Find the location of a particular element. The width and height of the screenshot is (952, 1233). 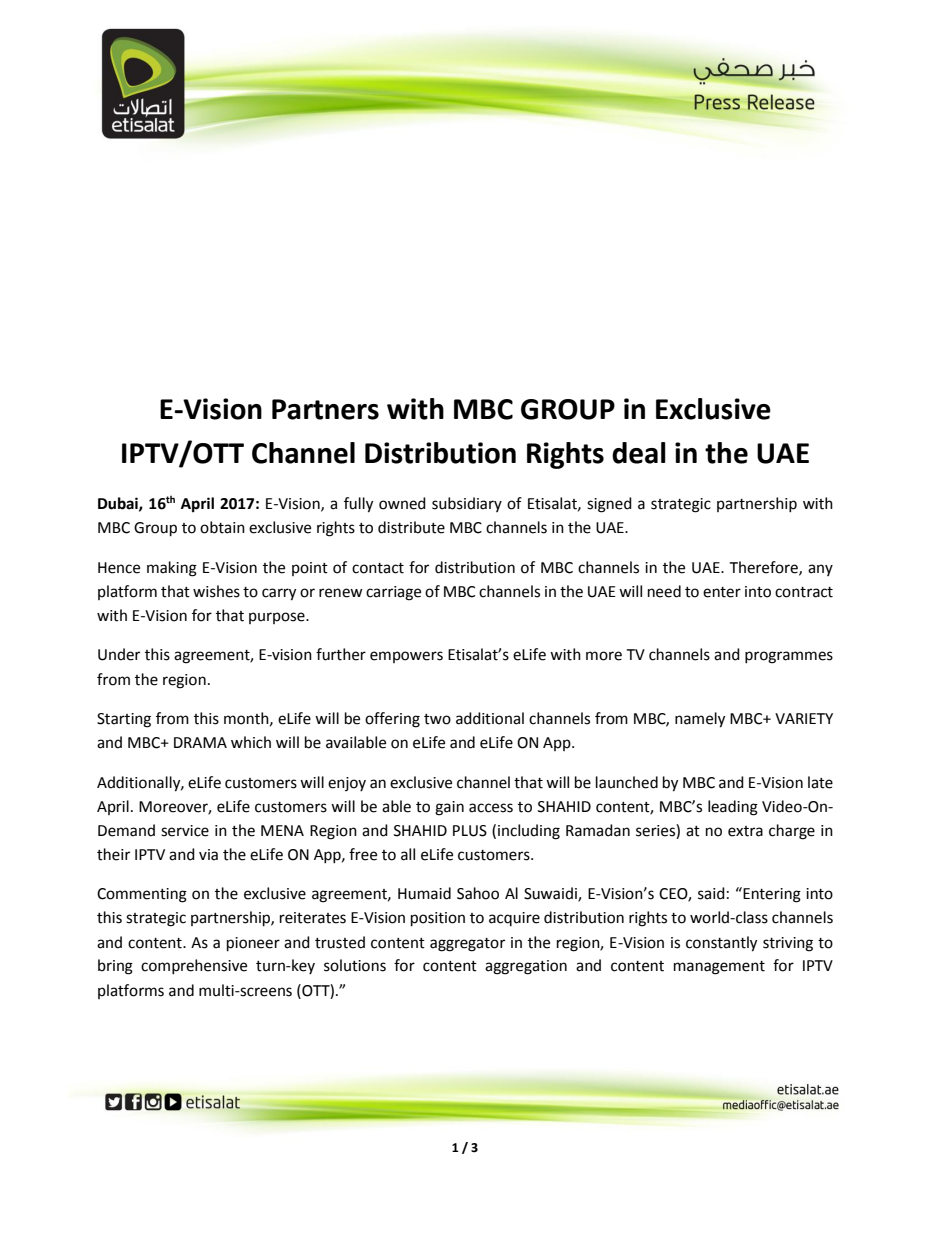

deal is located at coordinates (639, 453).
